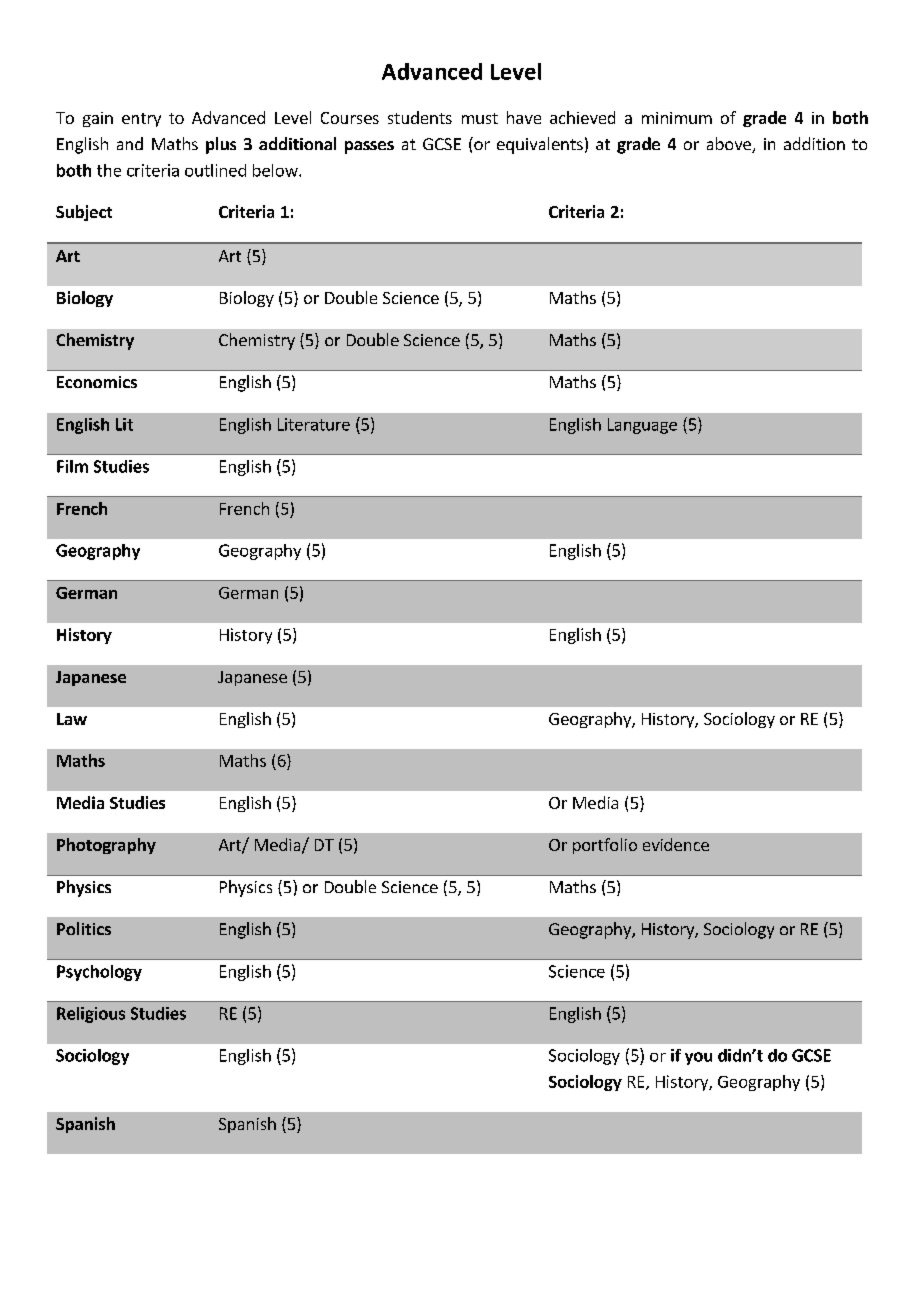 The image size is (924, 1307). What do you see at coordinates (677, 118) in the screenshot?
I see `minimum` at bounding box center [677, 118].
